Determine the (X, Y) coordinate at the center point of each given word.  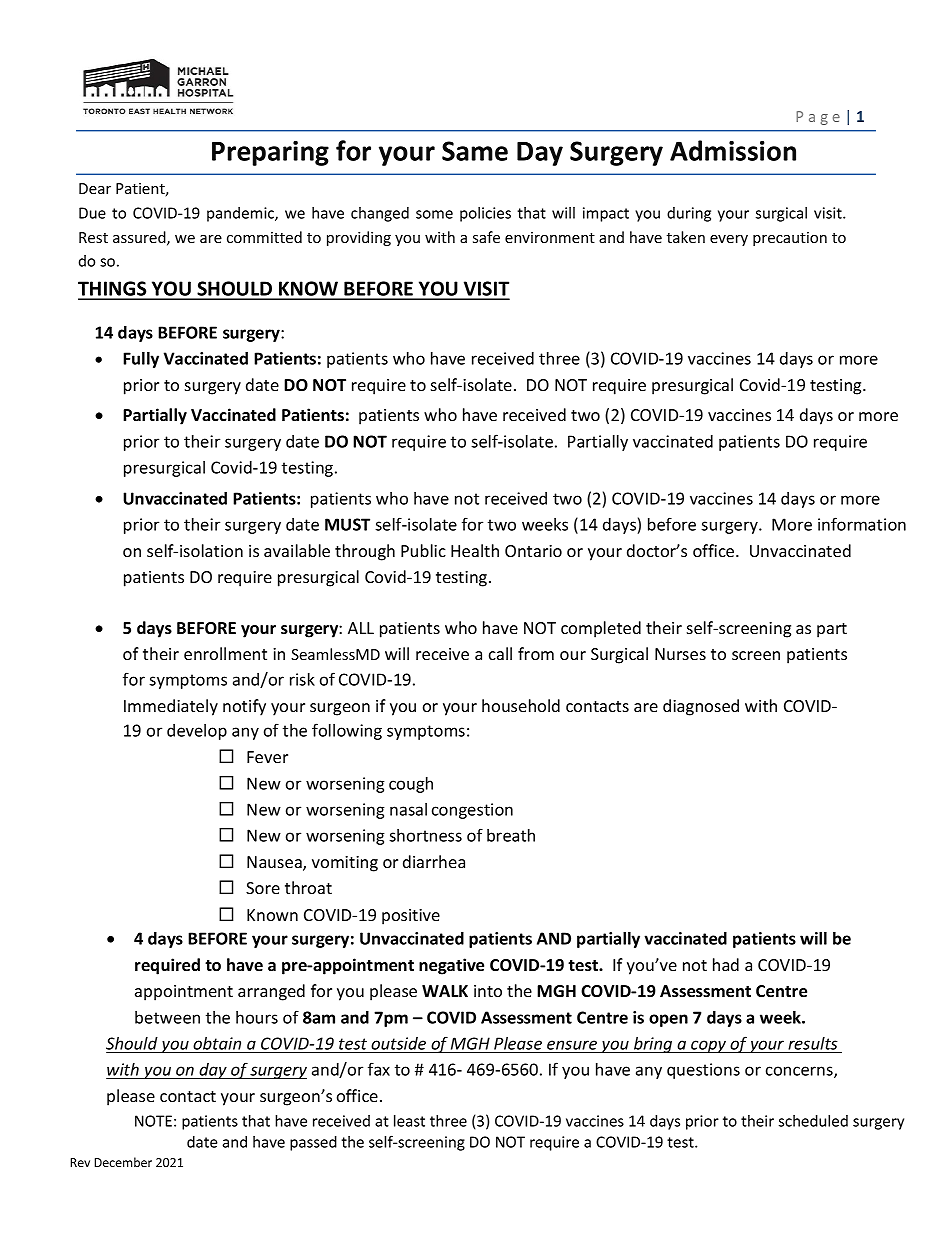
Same (475, 151)
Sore (263, 888)
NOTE (153, 1121)
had (726, 964)
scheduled (813, 1121)
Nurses (680, 654)
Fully (141, 360)
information (862, 524)
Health (475, 550)
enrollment (225, 653)
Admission (733, 150)
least (409, 1121)
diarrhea (434, 861)
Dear (95, 188)
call (500, 653)
